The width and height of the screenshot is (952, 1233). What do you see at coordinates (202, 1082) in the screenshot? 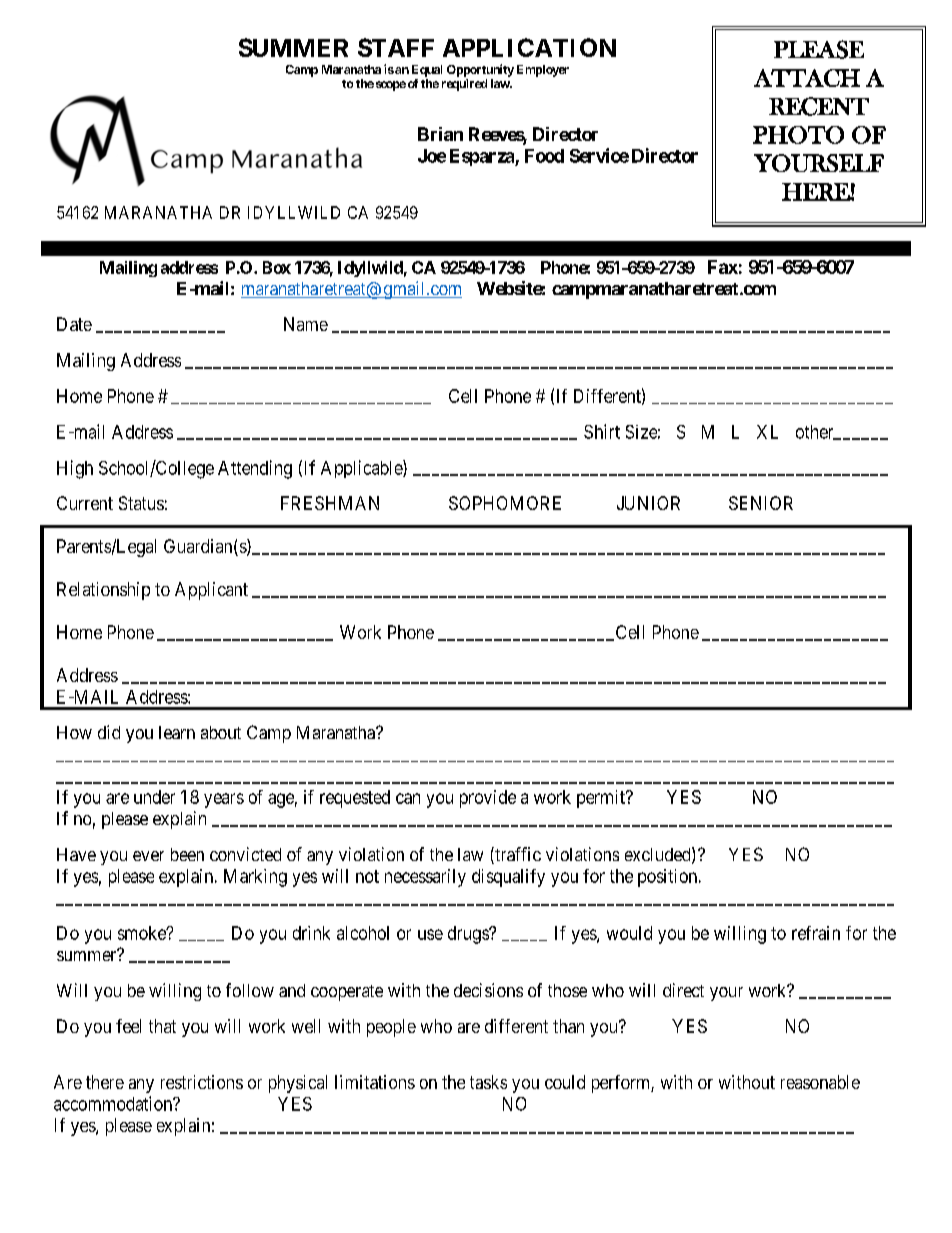
I see `restrictions` at bounding box center [202, 1082].
